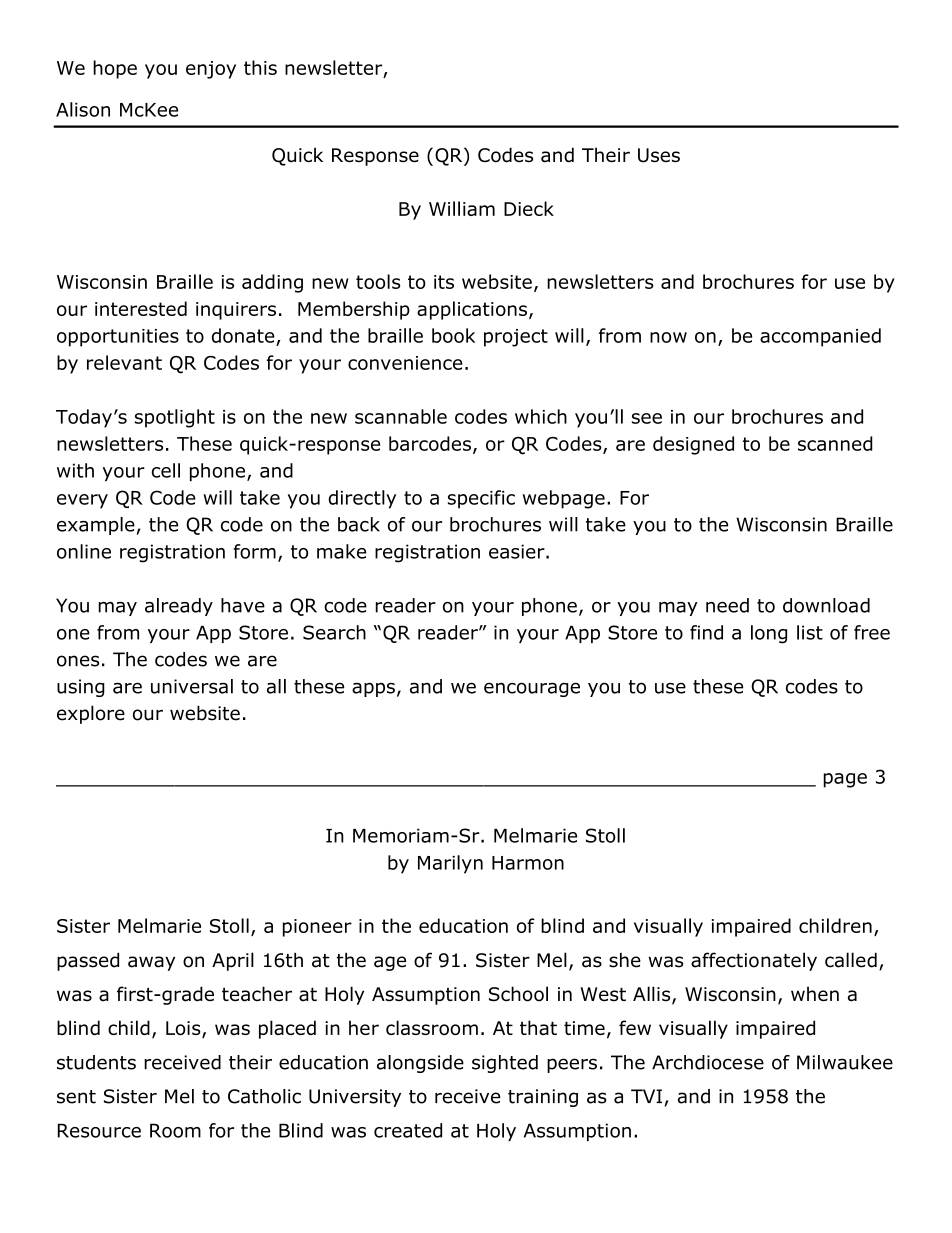 The width and height of the screenshot is (952, 1233). What do you see at coordinates (211, 70) in the screenshot?
I see `enjoy` at bounding box center [211, 70].
